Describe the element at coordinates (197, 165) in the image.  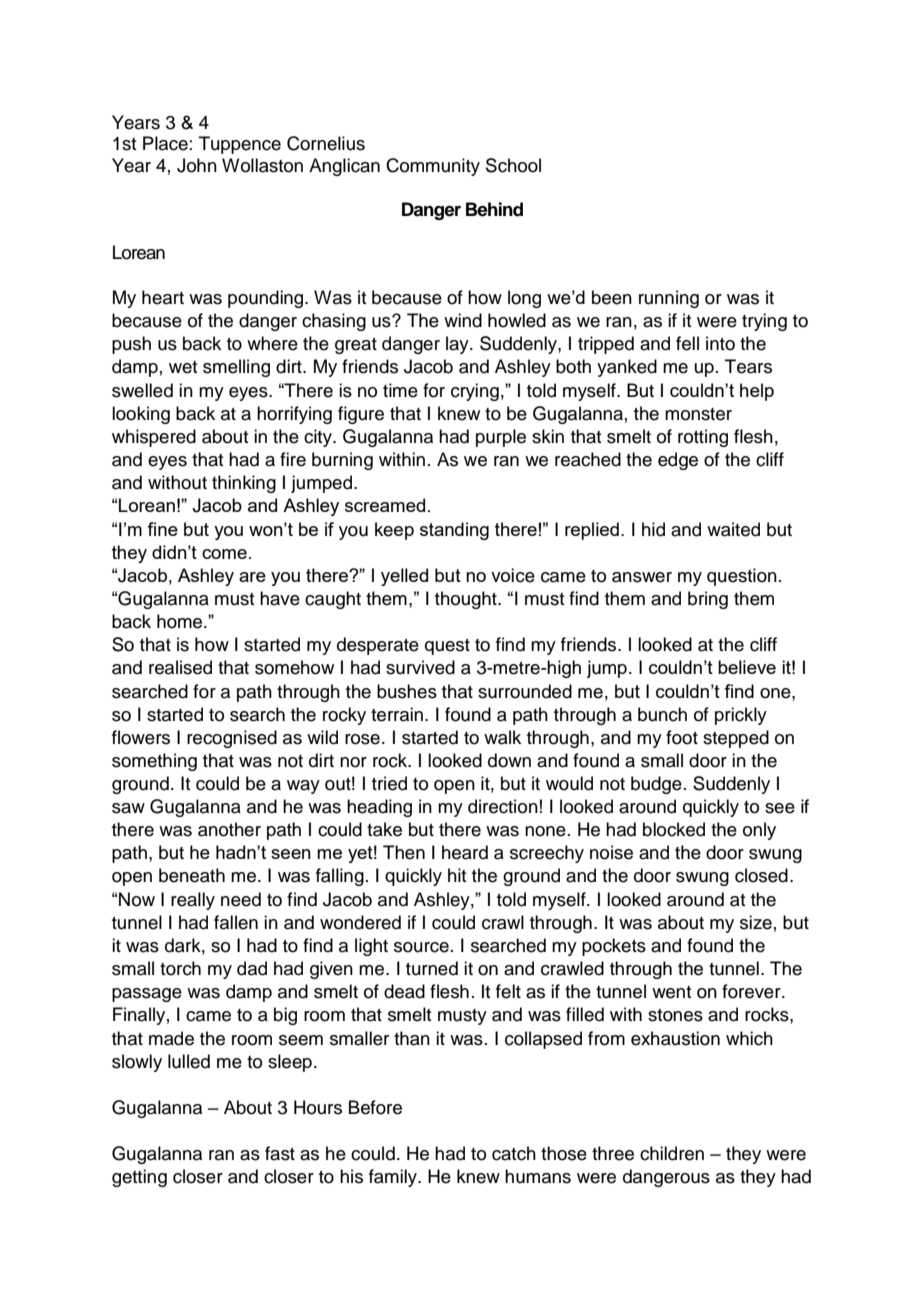
I see `John` at that location.
